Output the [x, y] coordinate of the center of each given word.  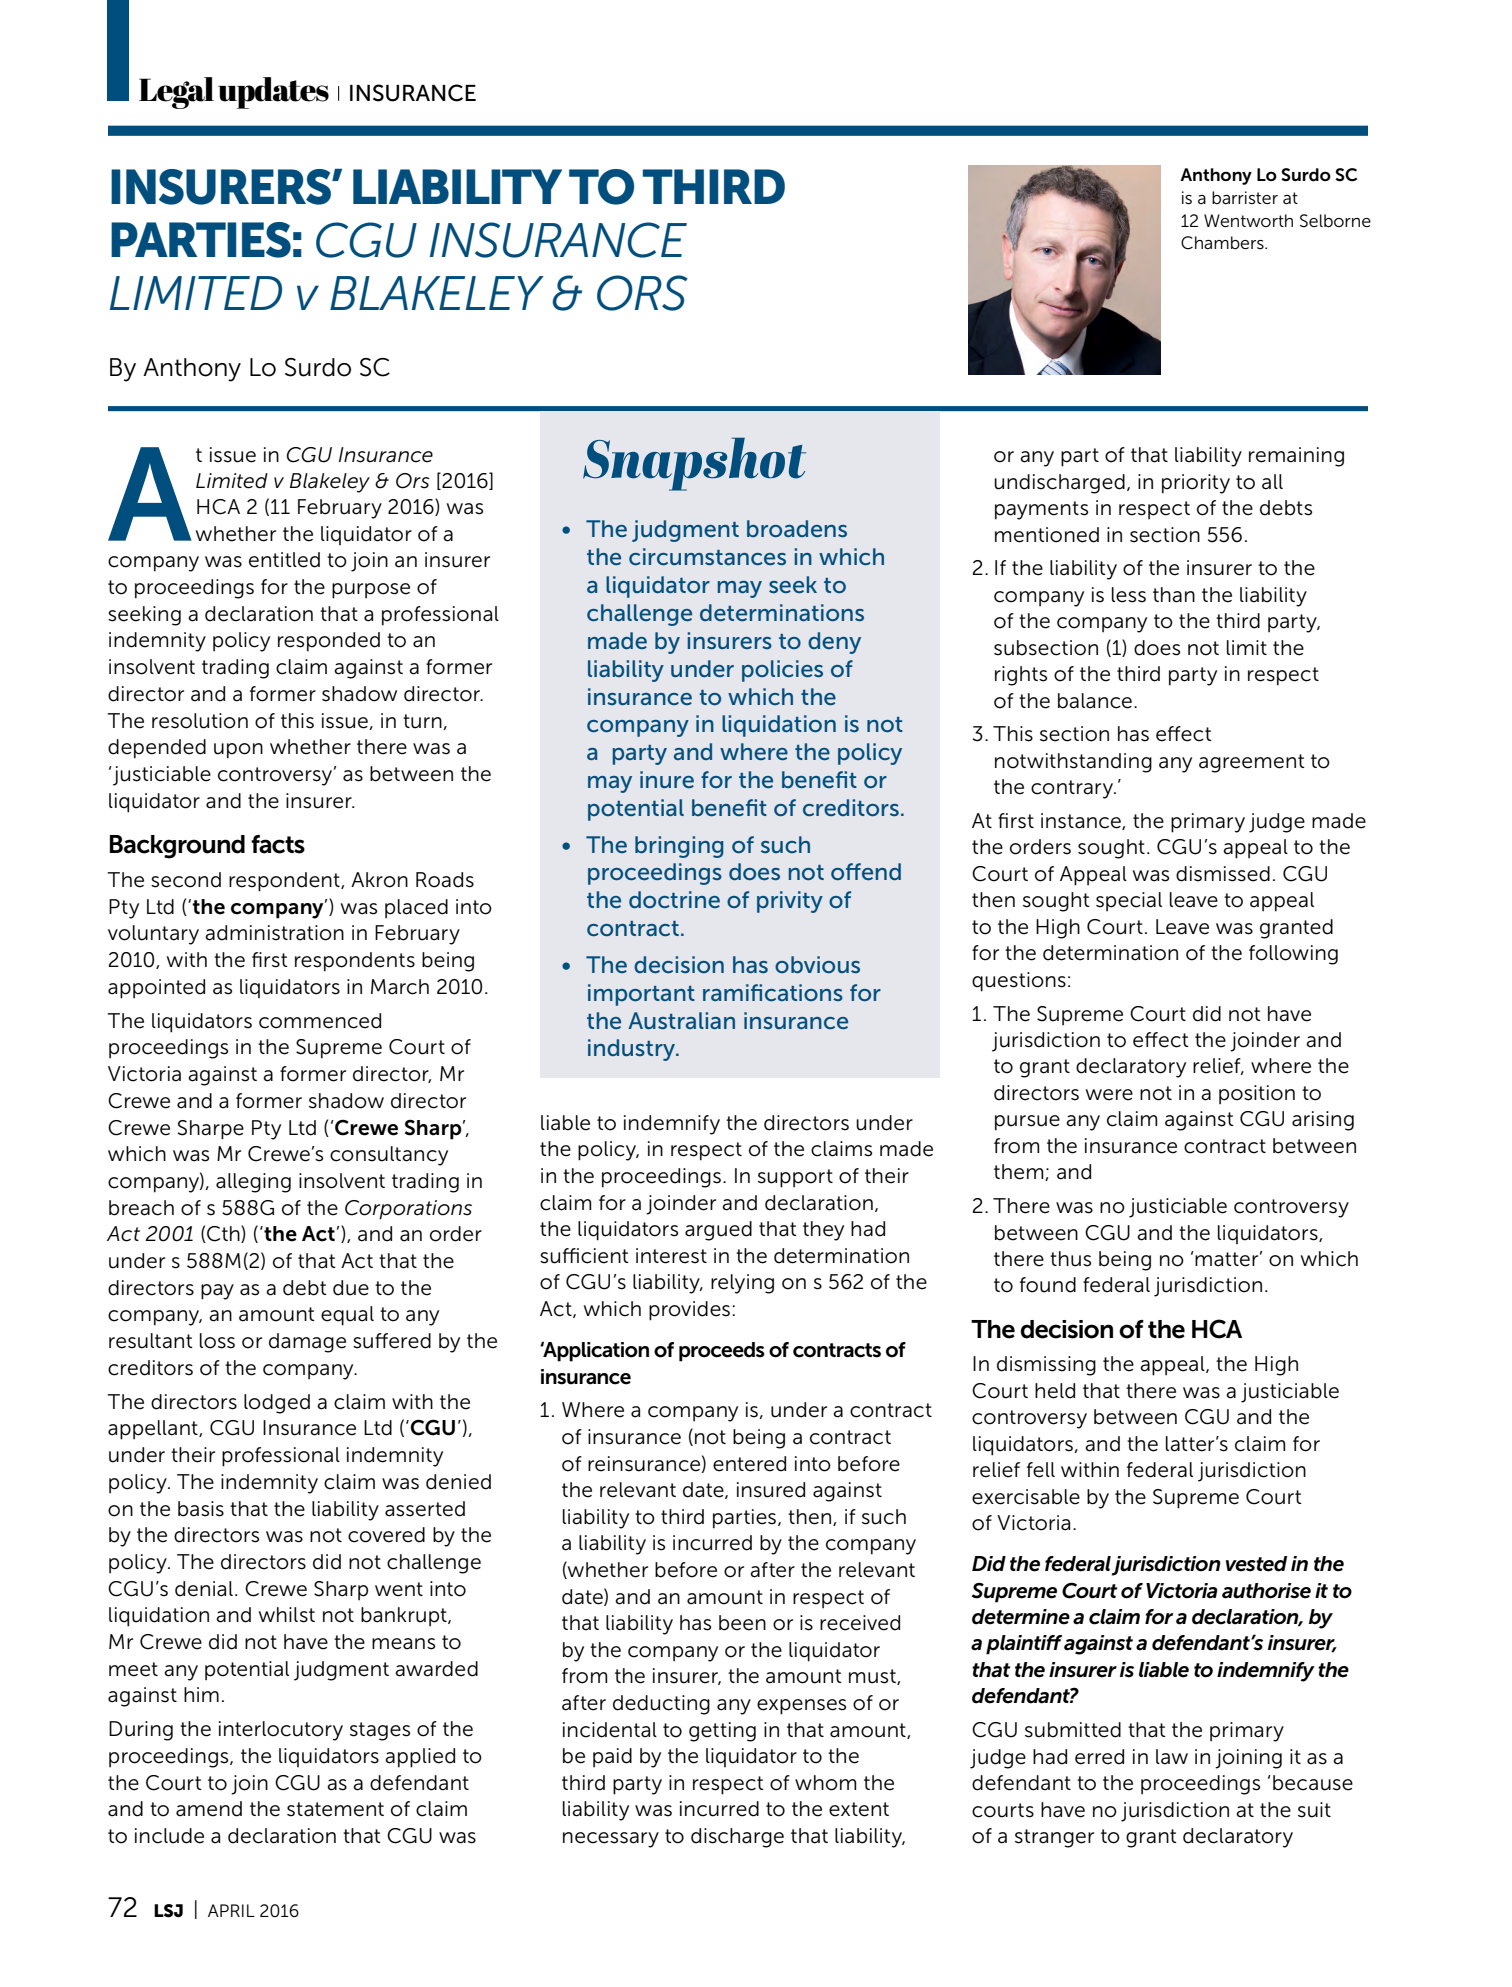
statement [335, 1809]
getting [722, 1732]
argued [718, 1231]
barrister [1245, 198]
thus [1070, 1259]
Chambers [1223, 243]
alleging [253, 1183]
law [1172, 1757]
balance [1095, 701]
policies [782, 671]
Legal [176, 93]
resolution [200, 721]
